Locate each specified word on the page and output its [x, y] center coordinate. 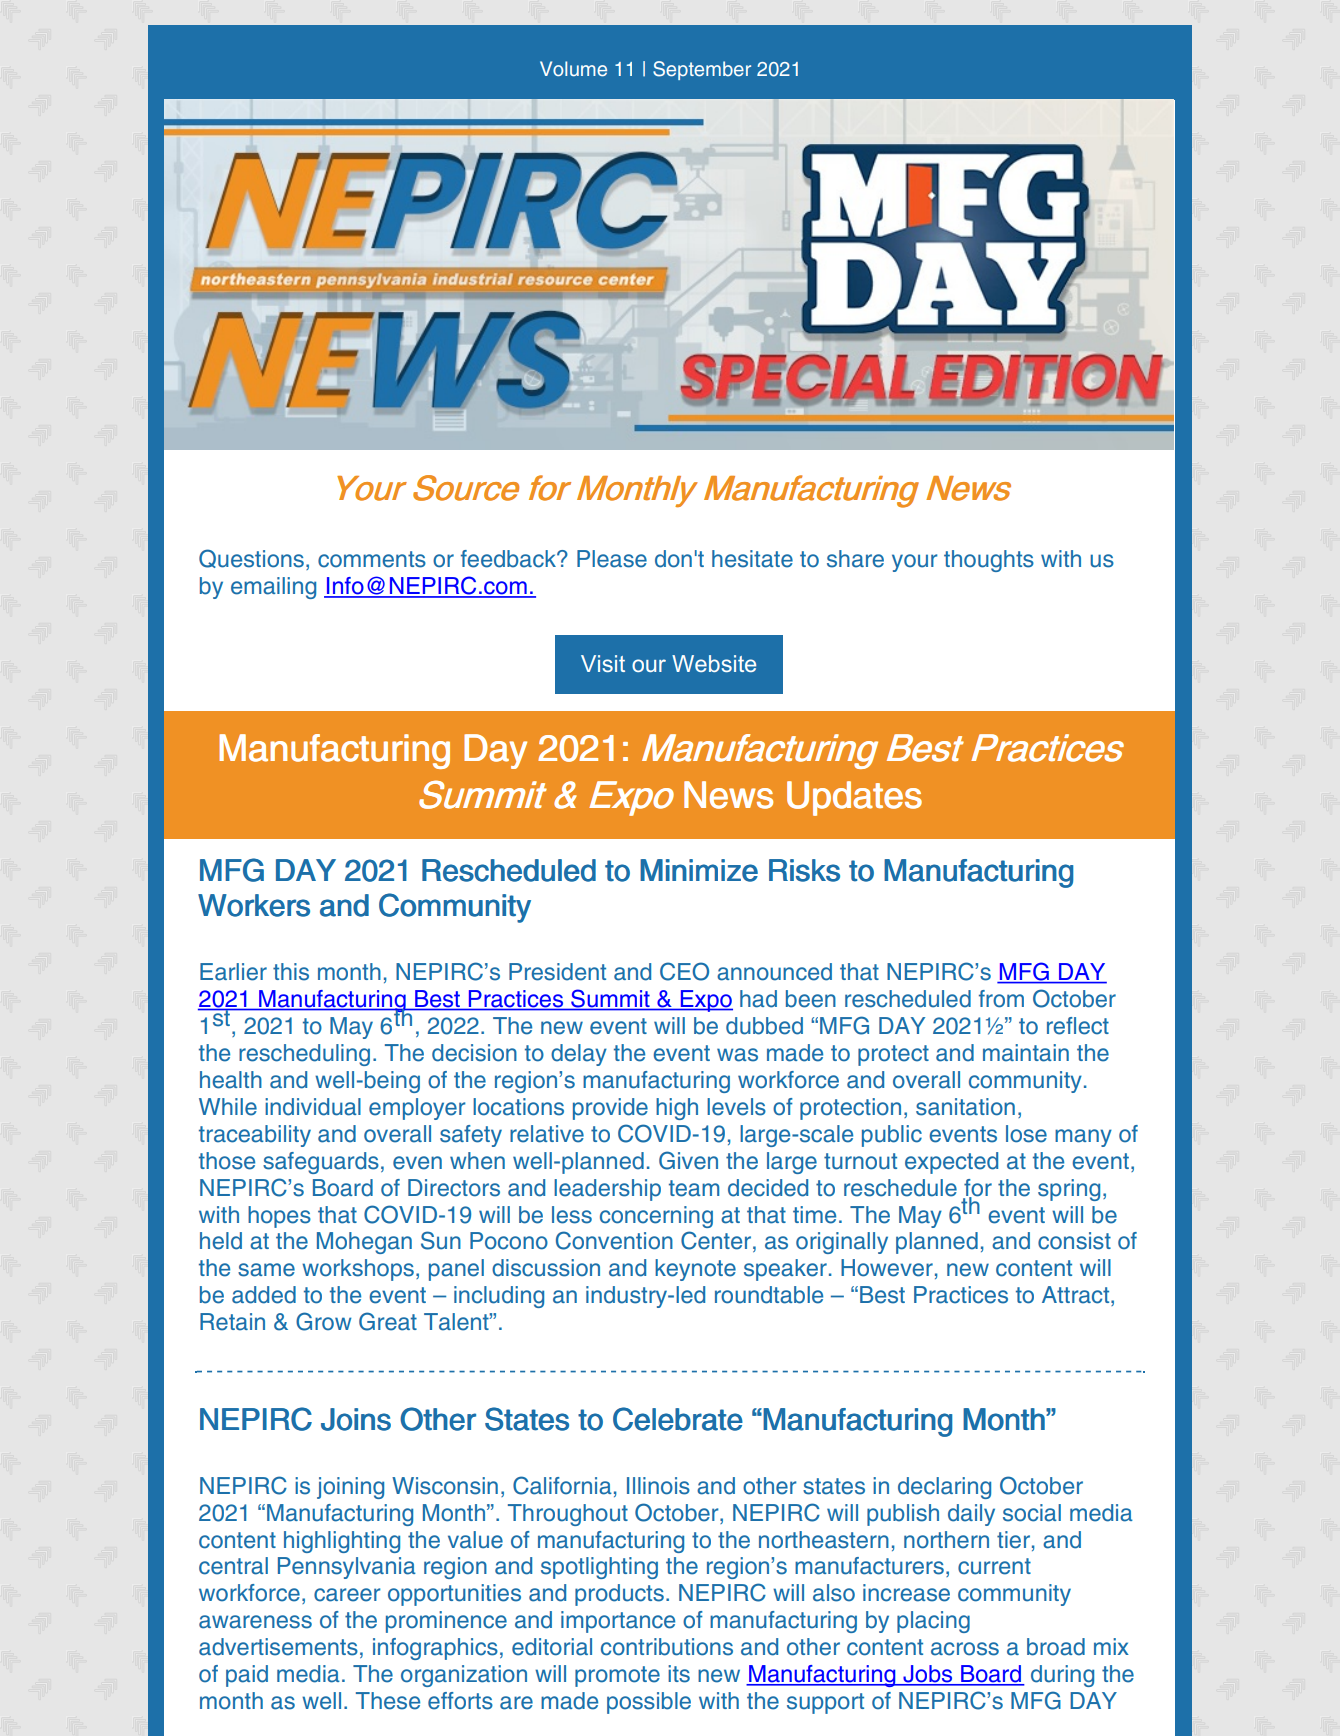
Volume [573, 69]
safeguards [321, 1163]
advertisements [278, 1647]
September [702, 70]
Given [688, 1160]
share [855, 559]
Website [714, 663]
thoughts [989, 561]
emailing [273, 588]
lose [1026, 1134]
